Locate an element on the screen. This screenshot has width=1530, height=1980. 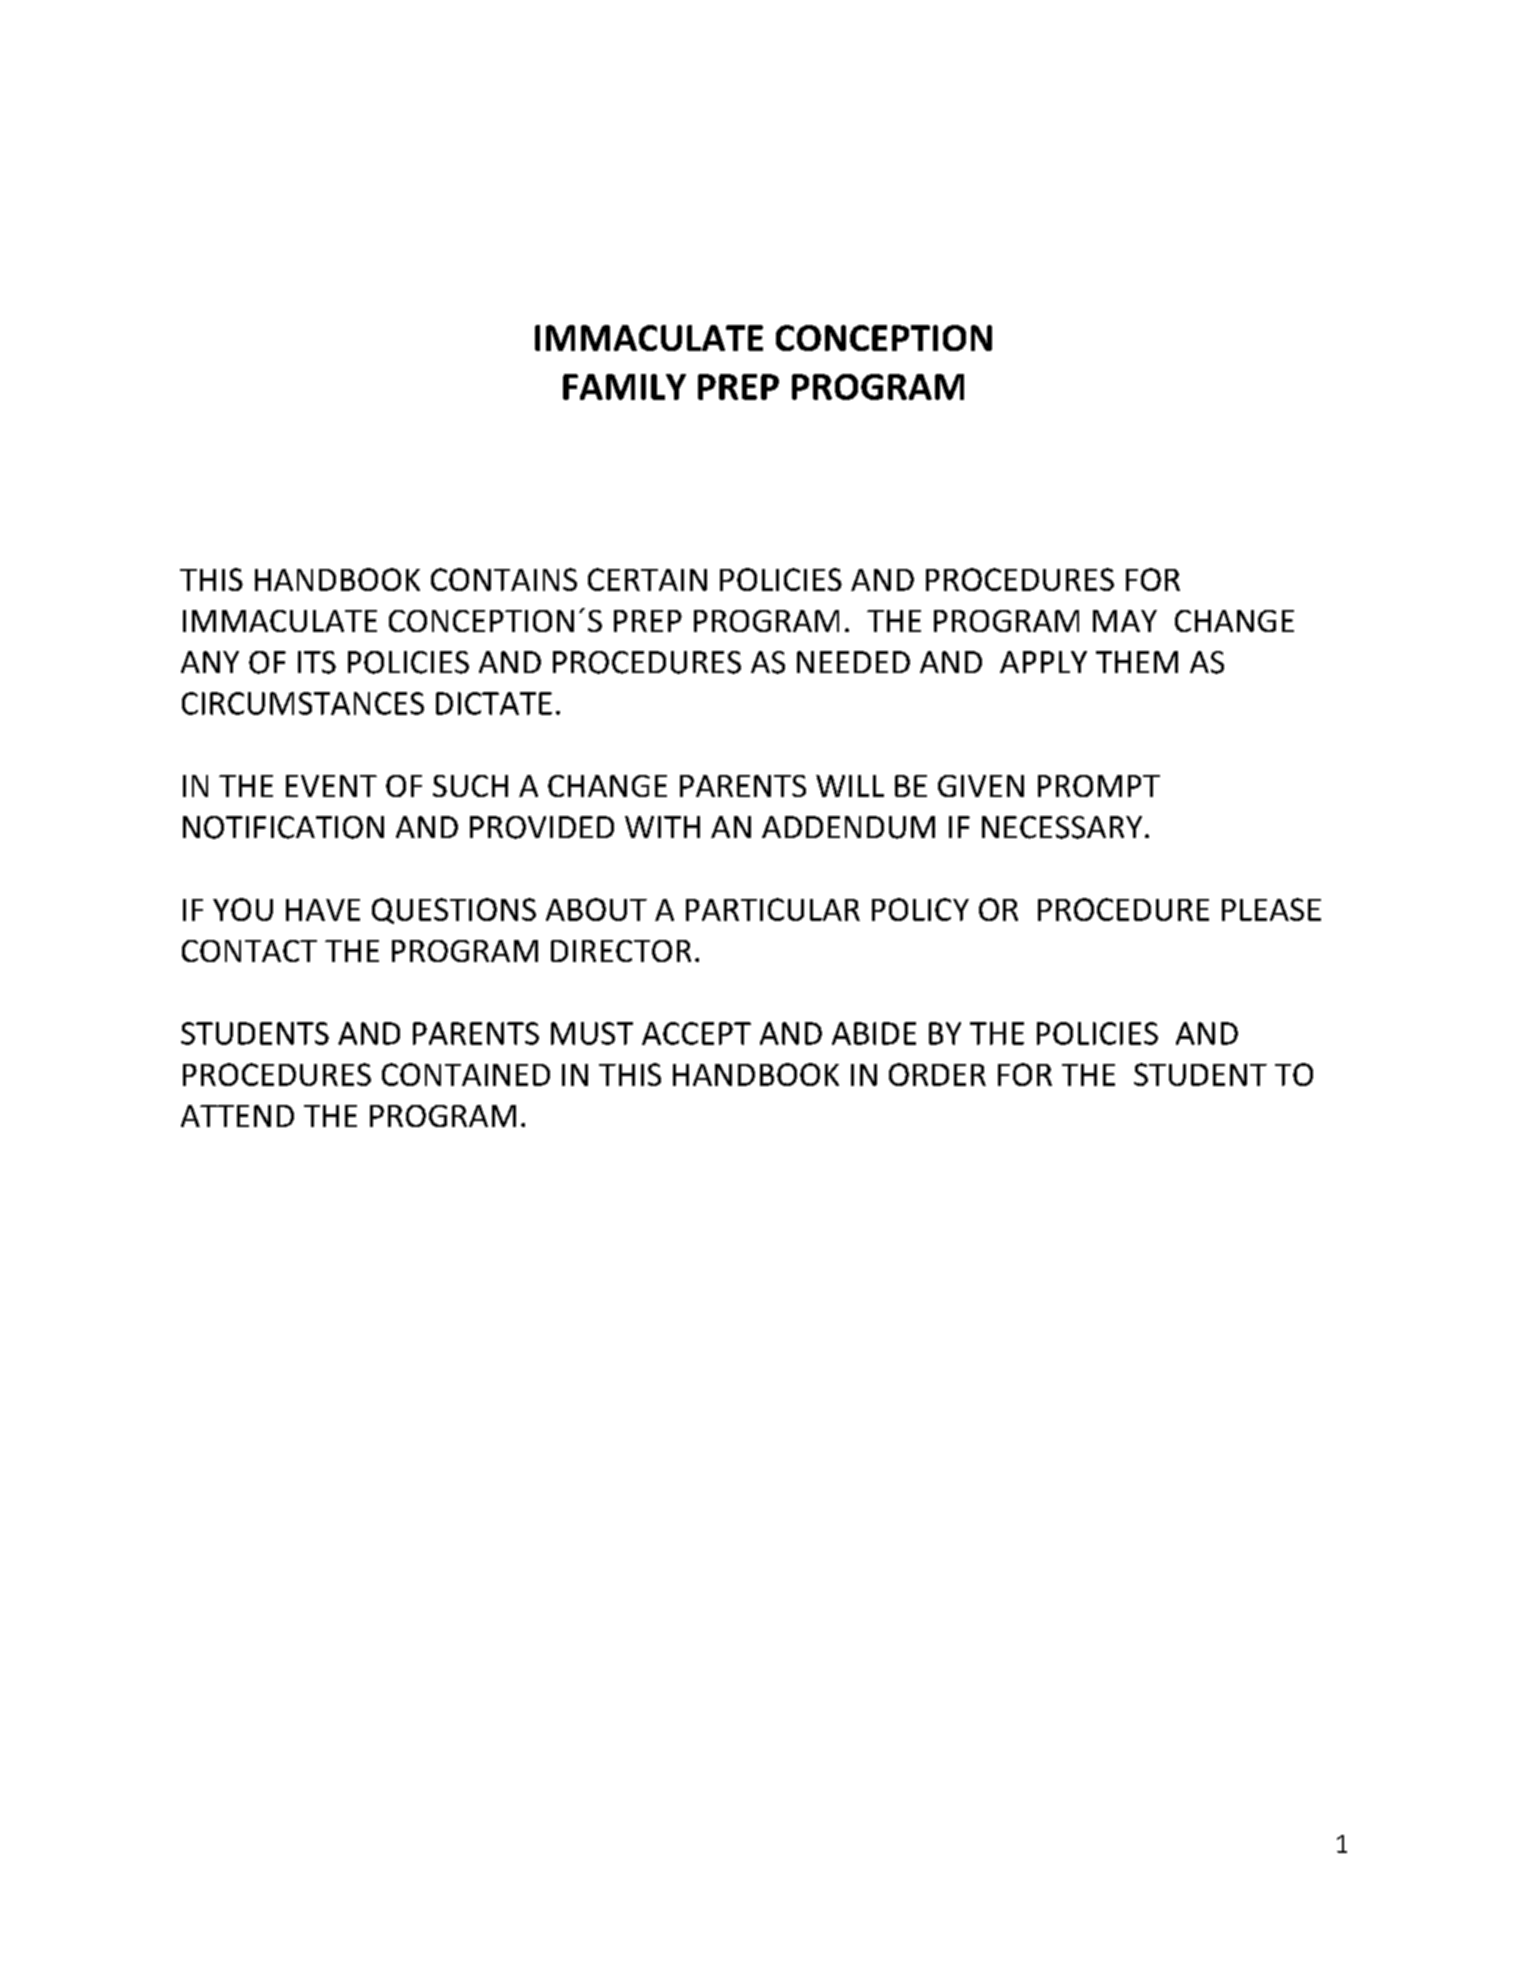
CERTAIN is located at coordinates (647, 579).
